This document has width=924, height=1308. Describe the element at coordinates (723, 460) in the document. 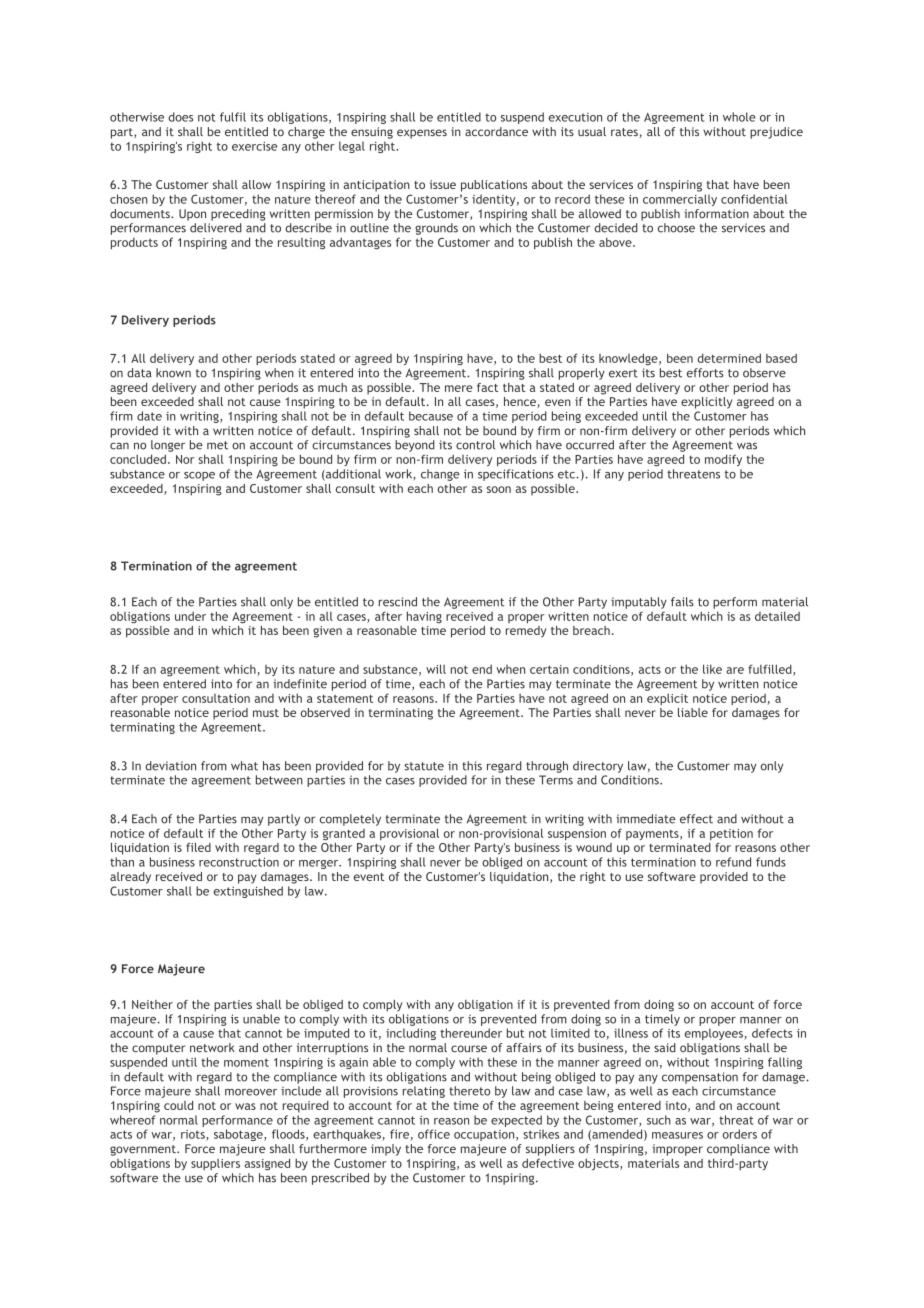

I see `modify` at that location.
